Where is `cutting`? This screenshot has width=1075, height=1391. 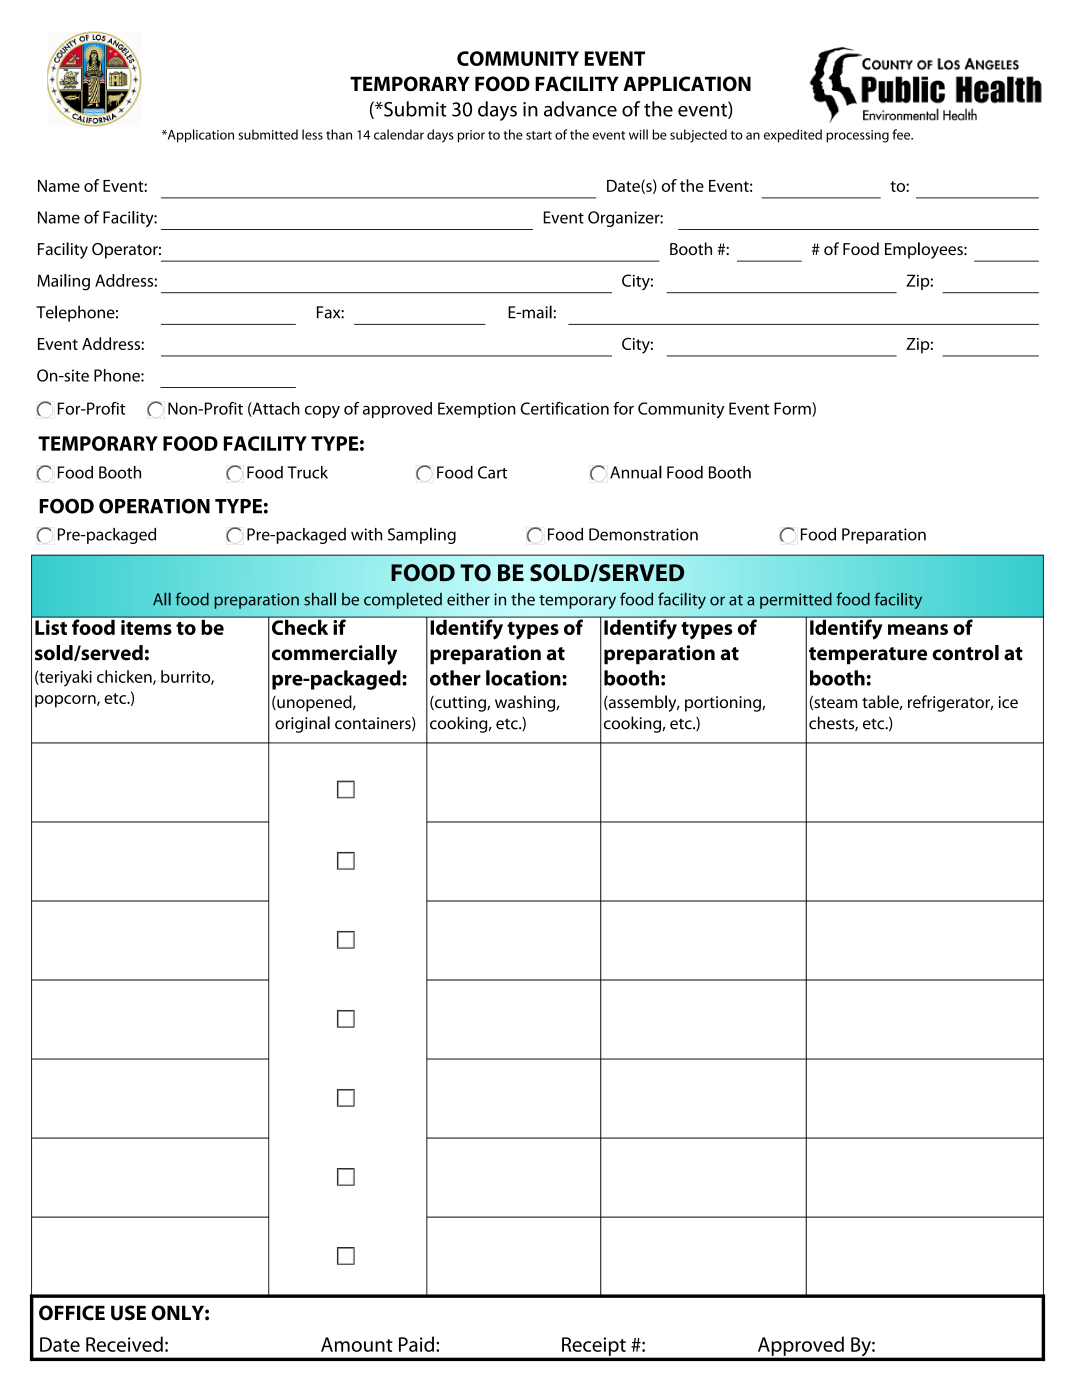
cutting is located at coordinates (460, 704).
